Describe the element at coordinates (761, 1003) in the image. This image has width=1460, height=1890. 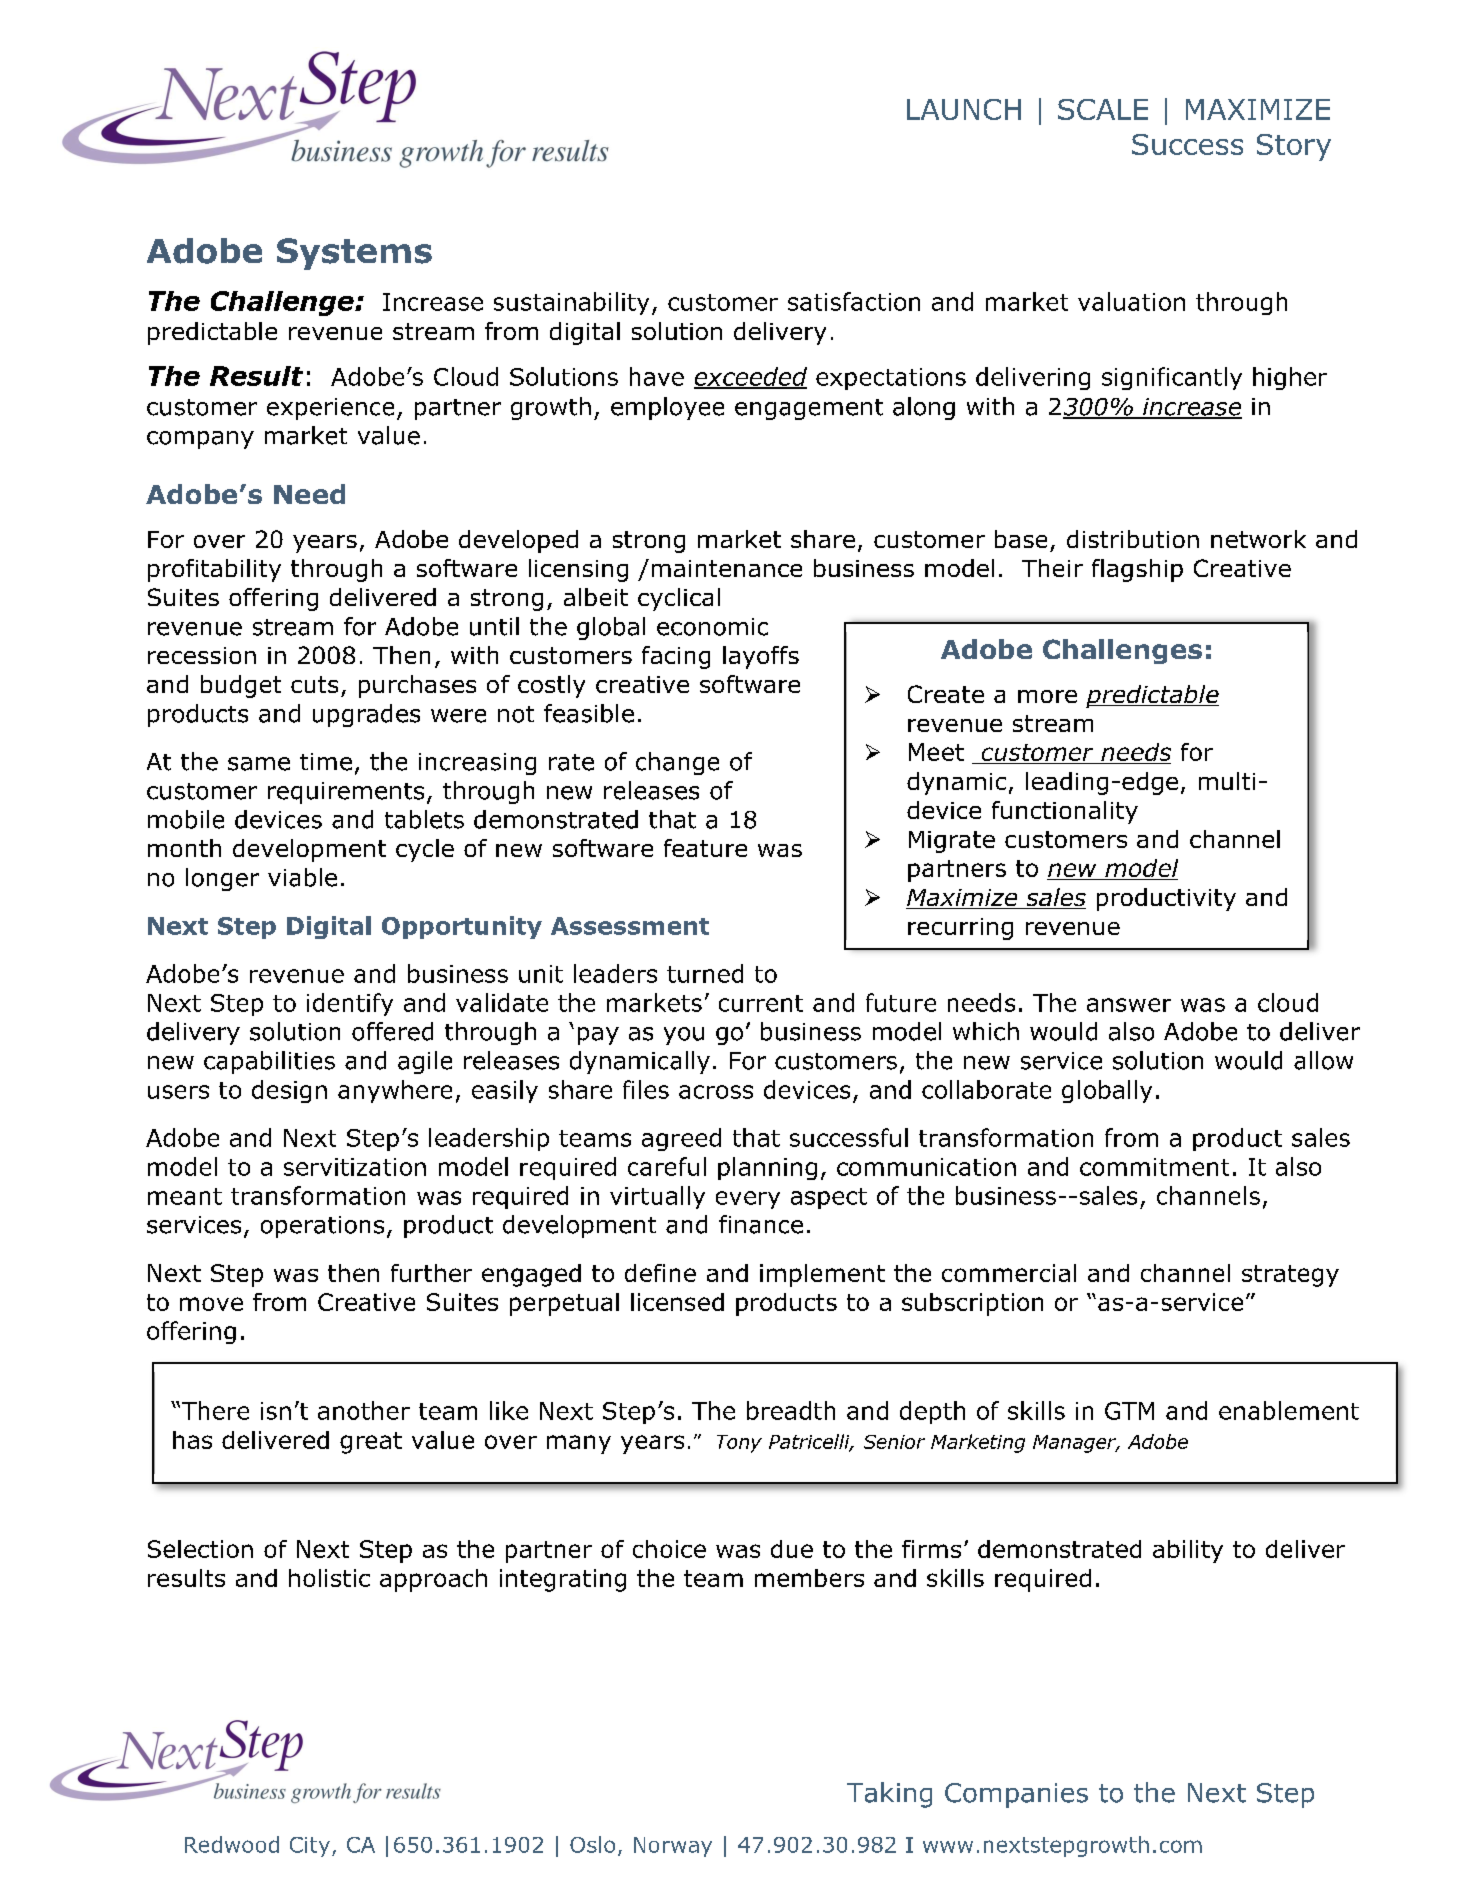
I see `current` at that location.
